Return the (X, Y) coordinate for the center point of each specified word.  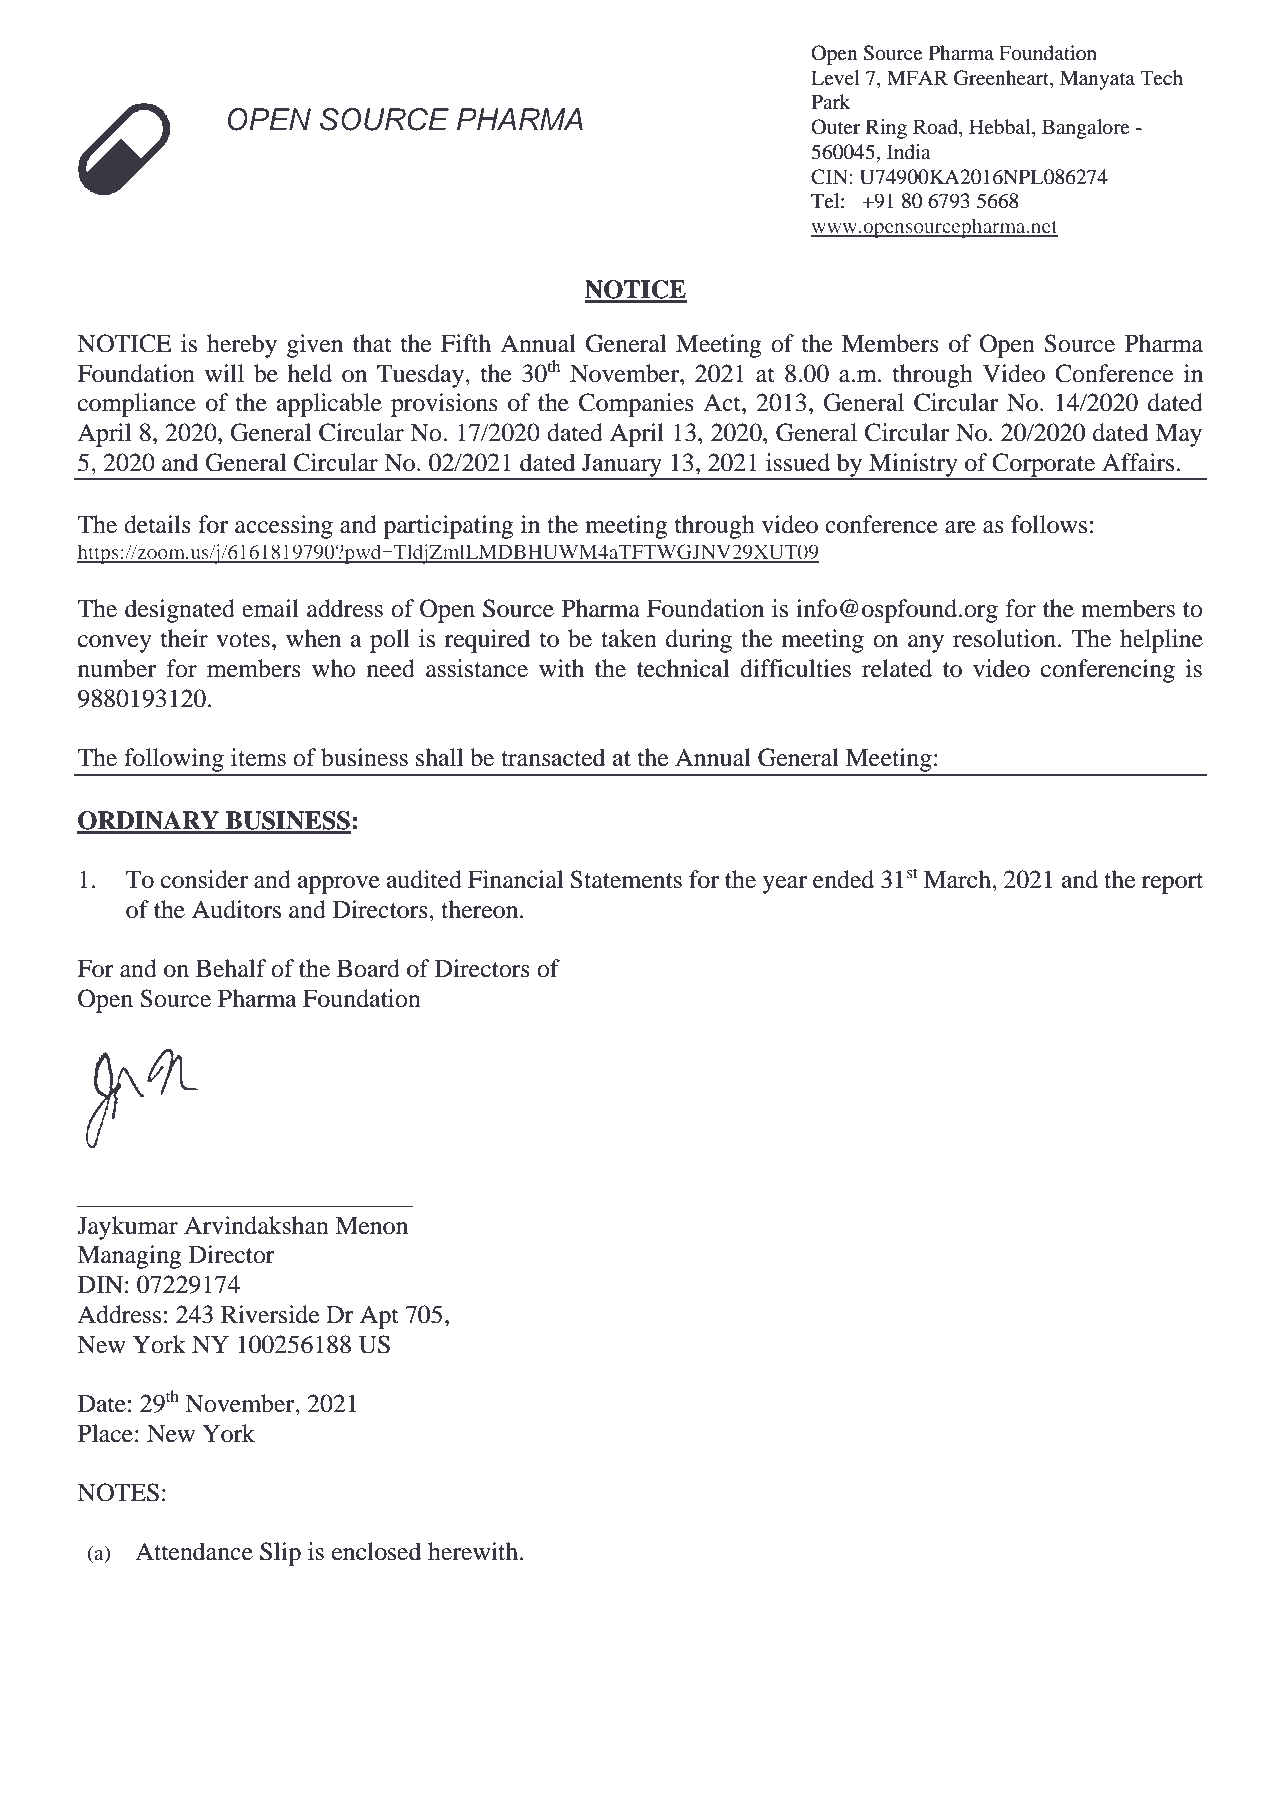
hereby (242, 346)
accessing (284, 527)
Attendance (194, 1551)
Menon (371, 1226)
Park (831, 101)
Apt (379, 1317)
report (1172, 883)
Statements (626, 879)
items (258, 757)
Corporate (1044, 466)
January (622, 466)
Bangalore (1086, 129)
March (958, 879)
